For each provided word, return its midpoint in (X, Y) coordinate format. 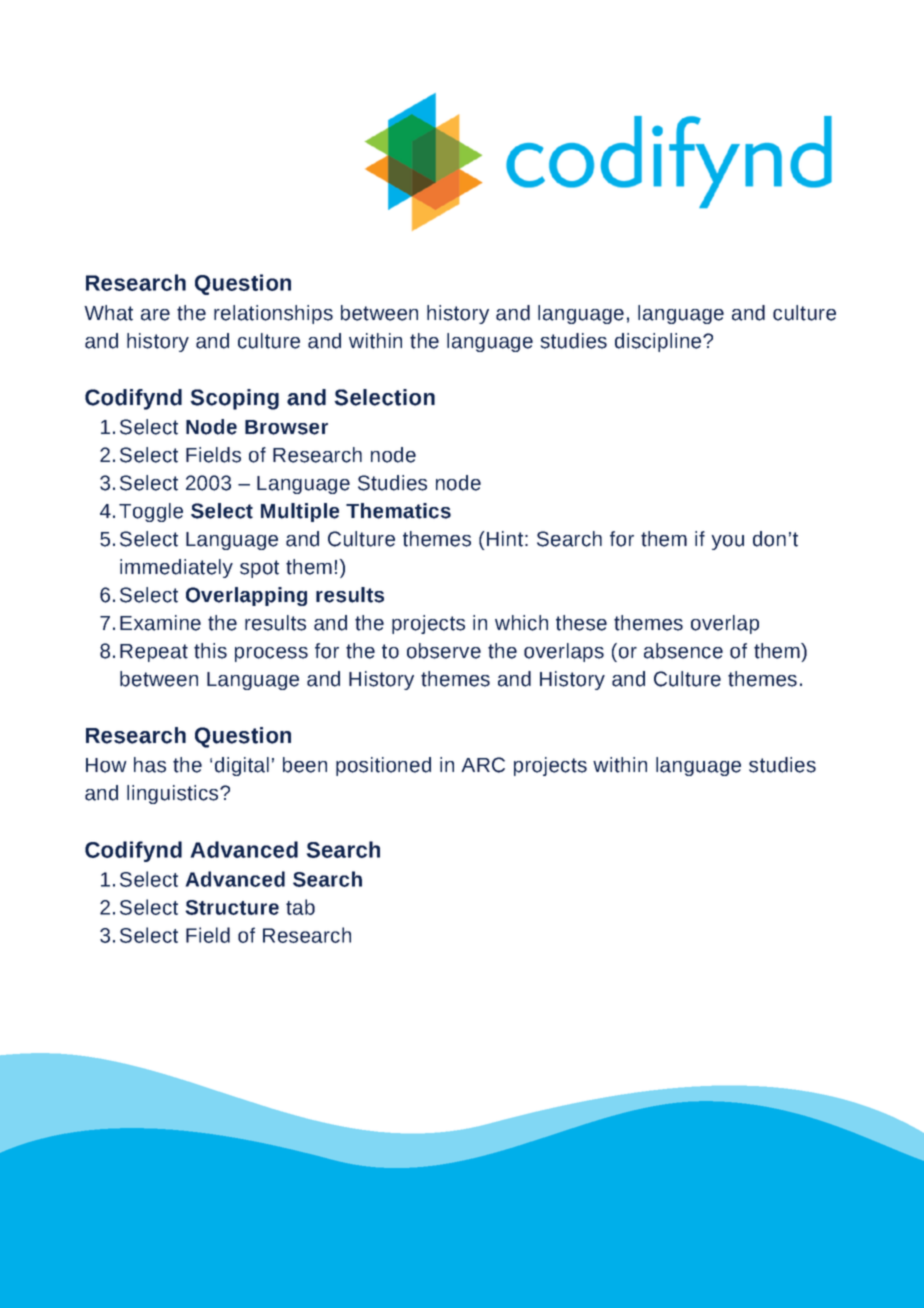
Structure (232, 907)
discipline (659, 342)
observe (444, 651)
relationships (273, 314)
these (581, 623)
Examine (160, 623)
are (155, 315)
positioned (383, 766)
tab (300, 907)
